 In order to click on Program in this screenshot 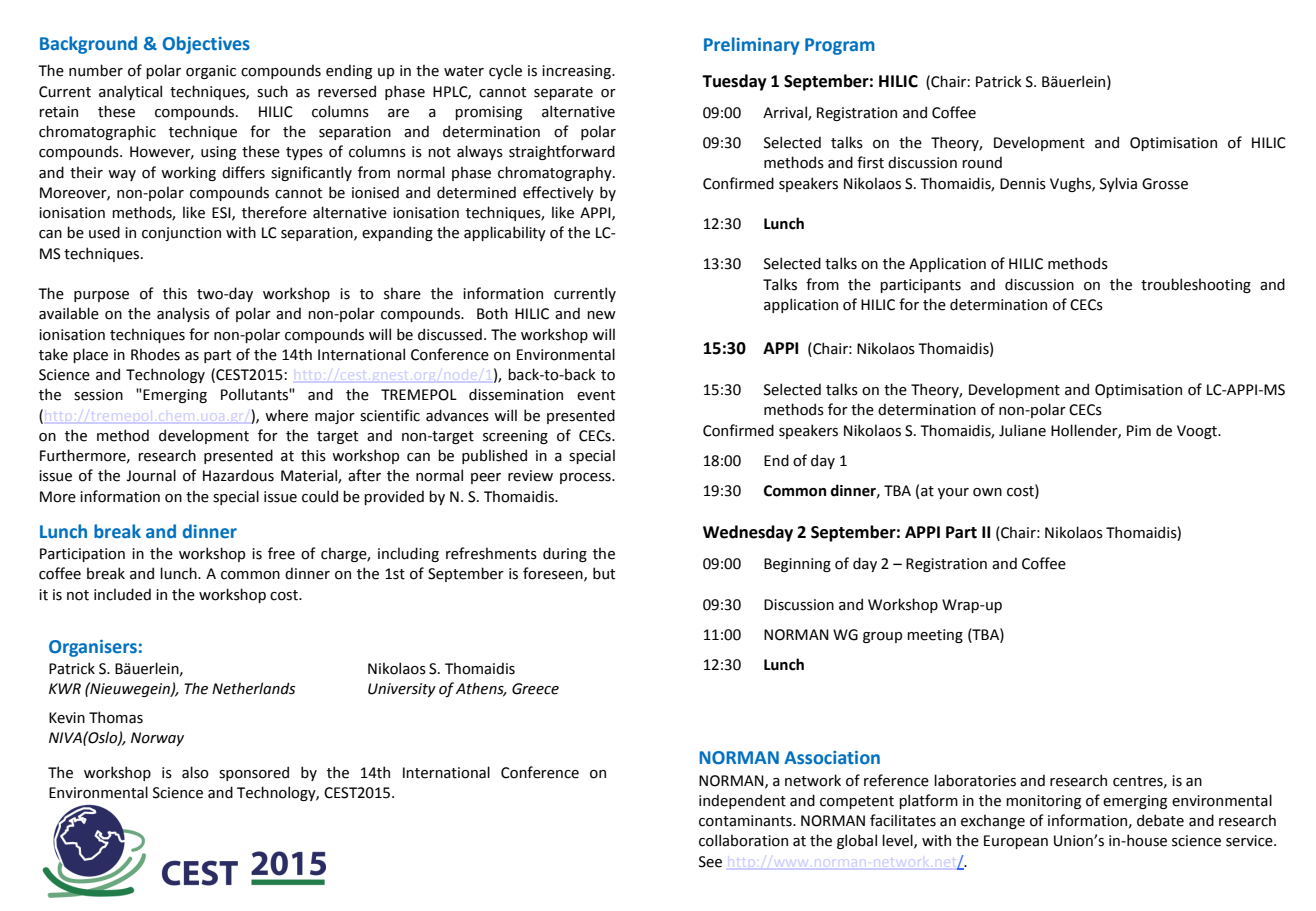, I will do `click(840, 46)`.
